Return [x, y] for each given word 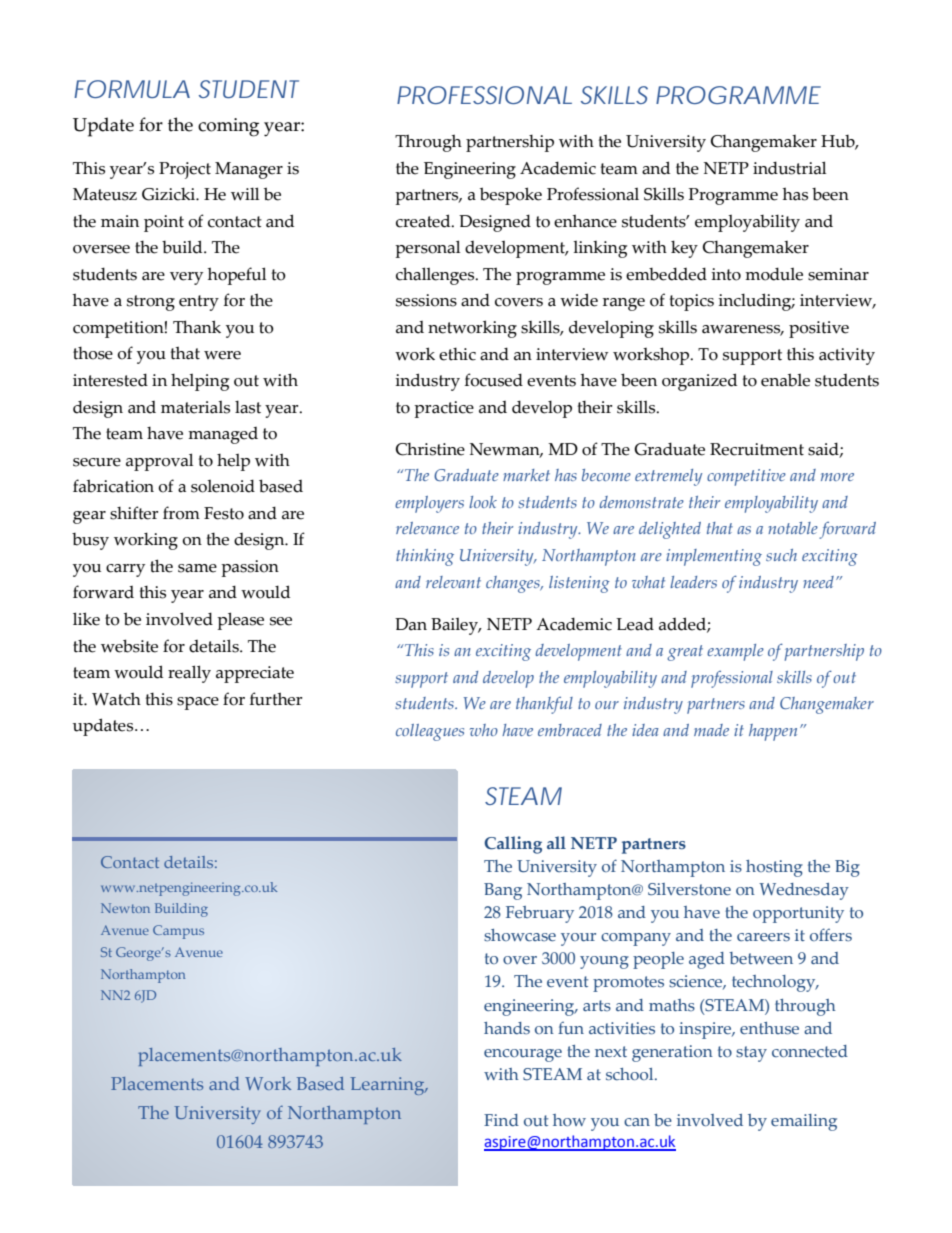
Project [185, 170]
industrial [789, 168]
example [735, 652]
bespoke [511, 196]
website [129, 646]
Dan [411, 624]
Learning [388, 1086]
